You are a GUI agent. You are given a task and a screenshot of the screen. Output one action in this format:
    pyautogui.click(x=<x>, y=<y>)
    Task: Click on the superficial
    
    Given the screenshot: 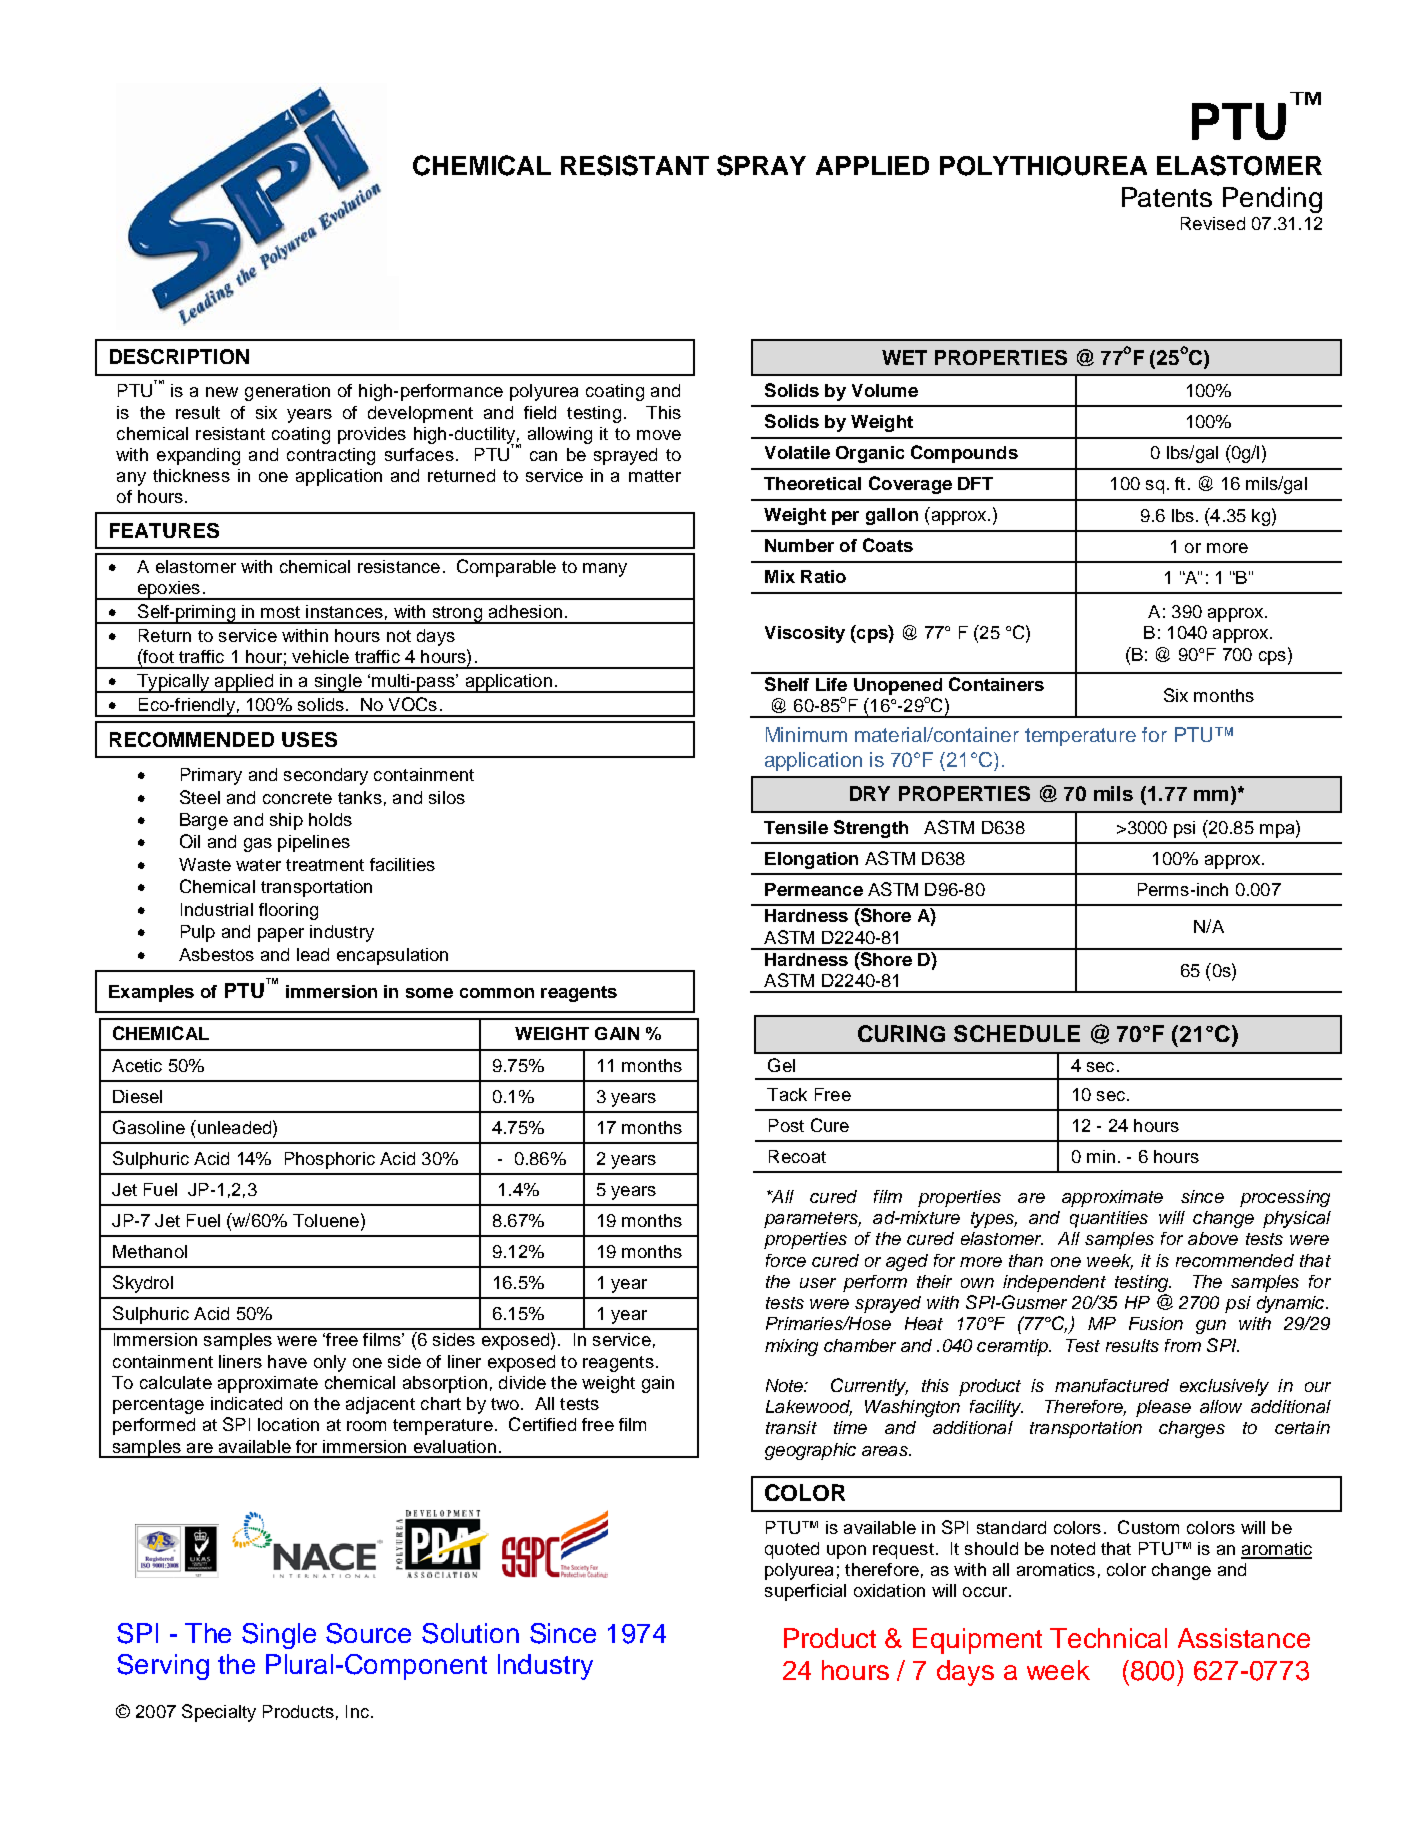 What is the action you would take?
    pyautogui.click(x=805, y=1592)
